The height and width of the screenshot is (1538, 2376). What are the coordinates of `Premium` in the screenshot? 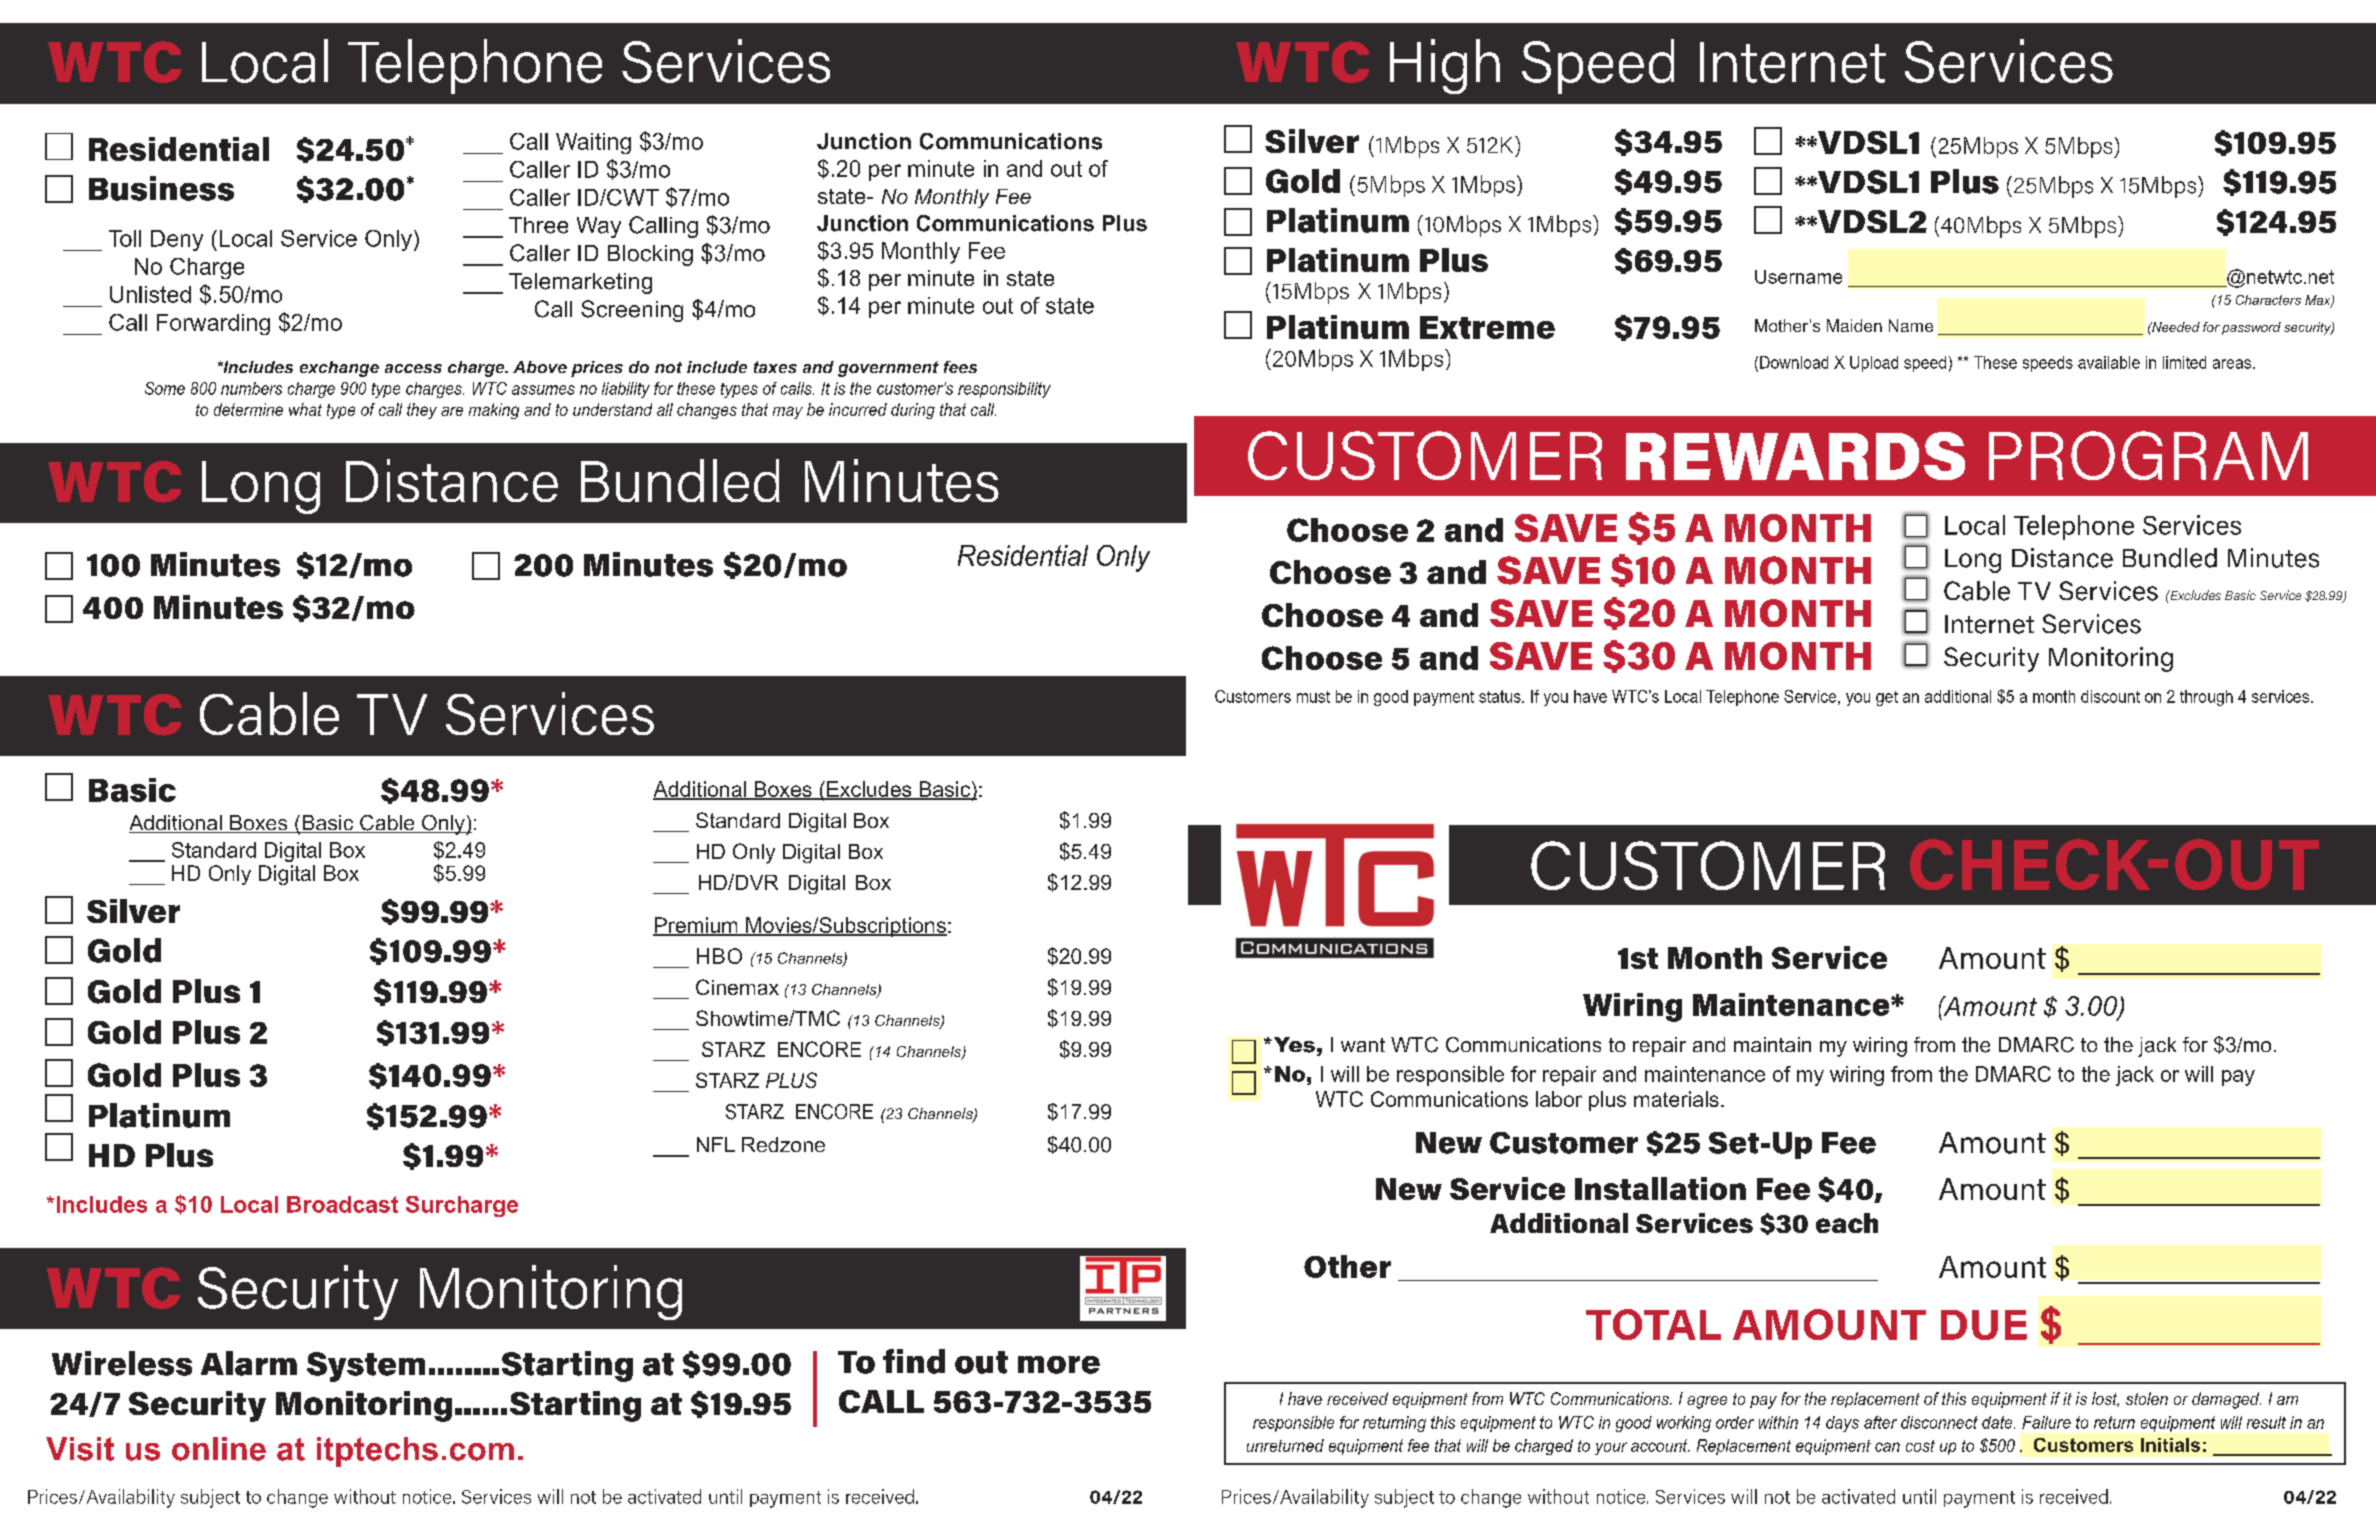 It's located at (696, 926).
